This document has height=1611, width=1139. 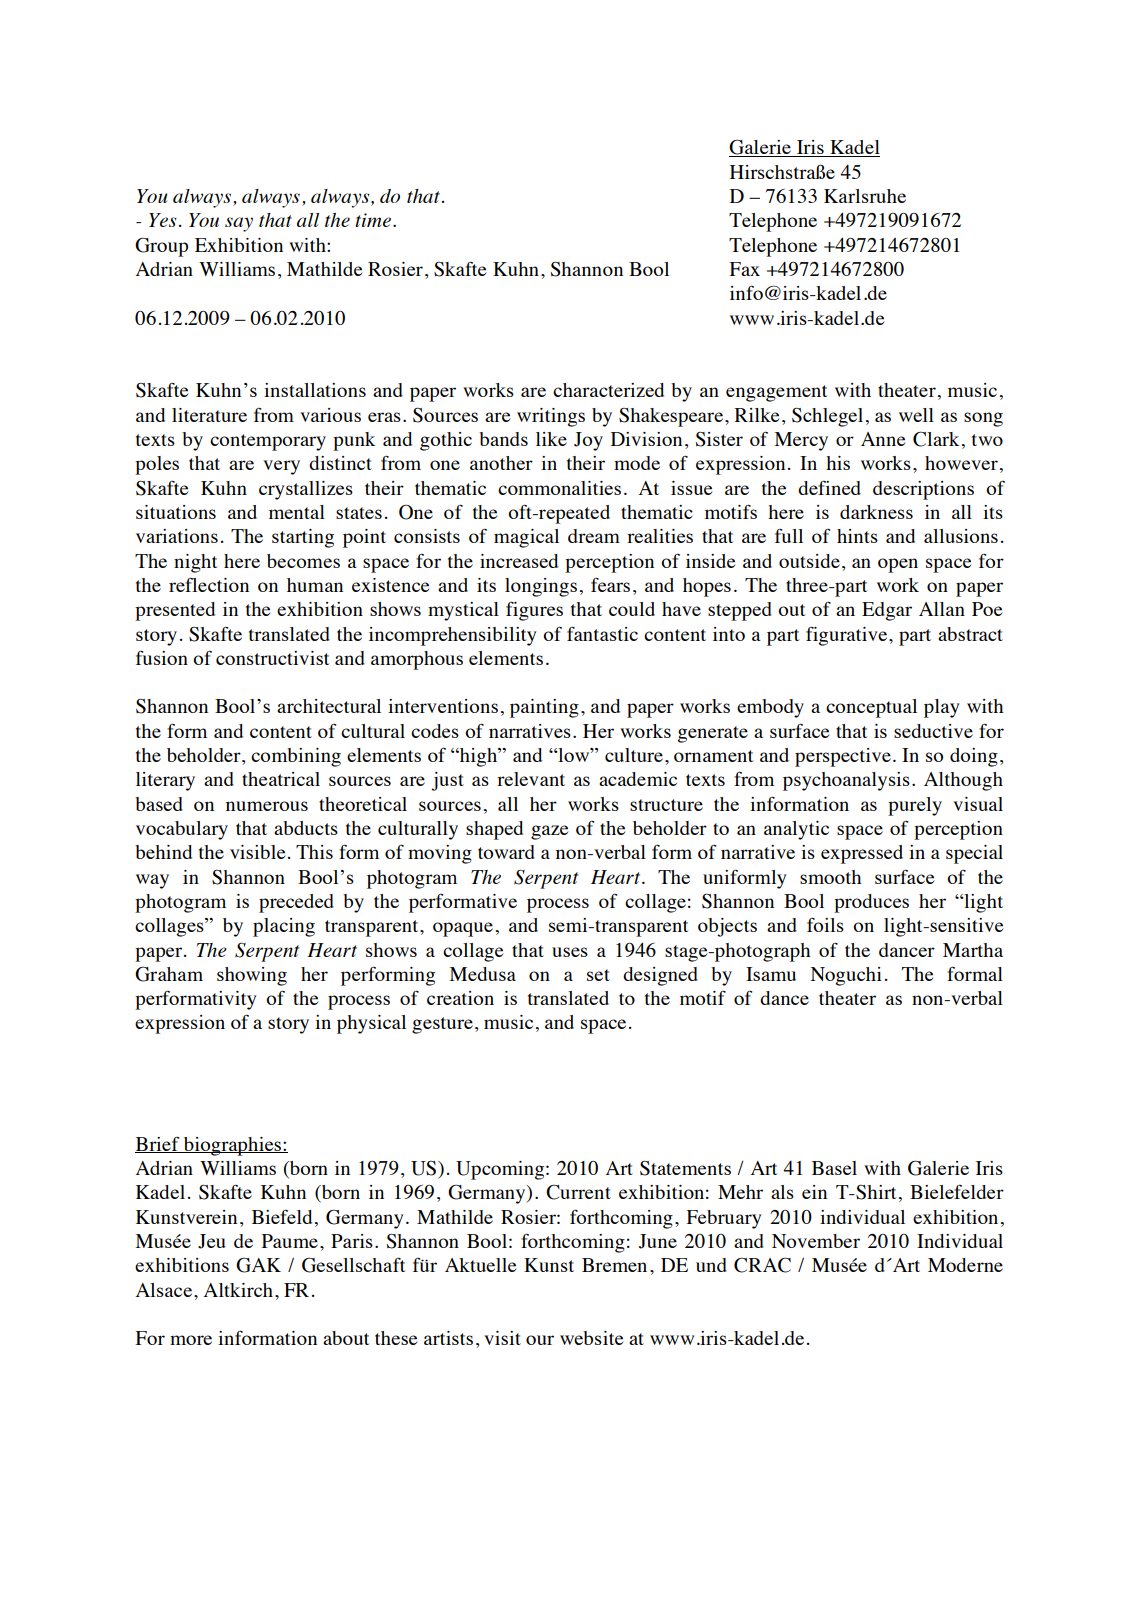 I want to click on theatrical, so click(x=281, y=779).
